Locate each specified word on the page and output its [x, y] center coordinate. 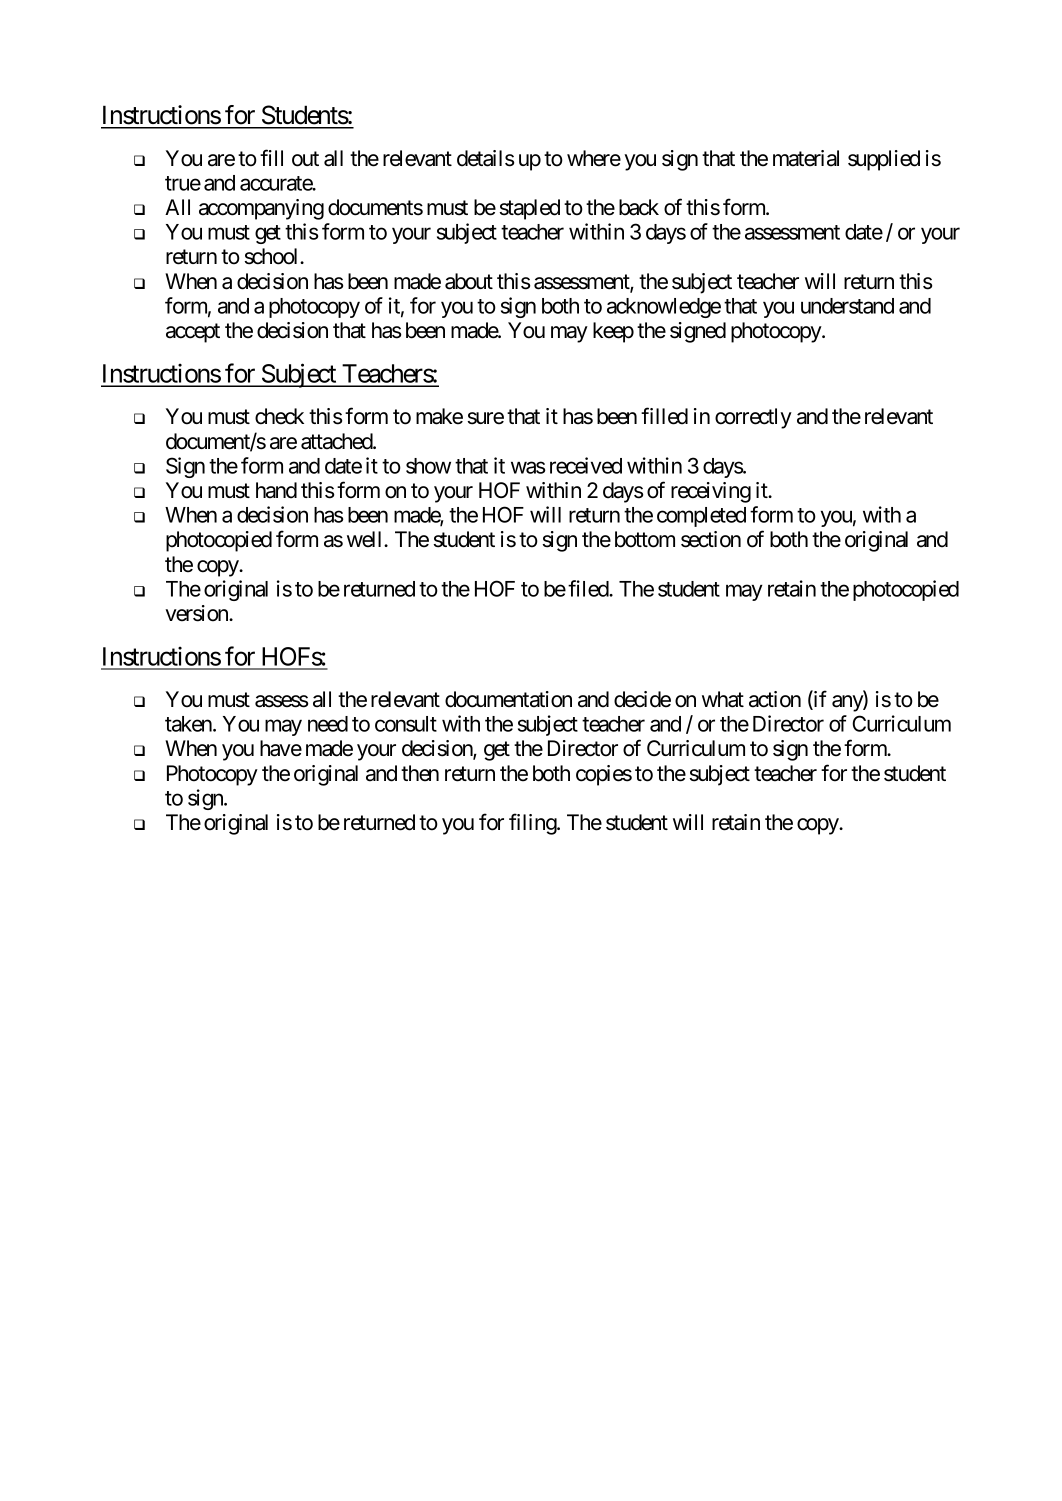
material [806, 158]
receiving [711, 492]
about [469, 281]
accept [193, 333]
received [586, 465]
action [775, 699]
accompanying [261, 209]
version [197, 613]
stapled [530, 209]
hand [276, 490]
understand [847, 306]
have [281, 748]
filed [589, 588]
